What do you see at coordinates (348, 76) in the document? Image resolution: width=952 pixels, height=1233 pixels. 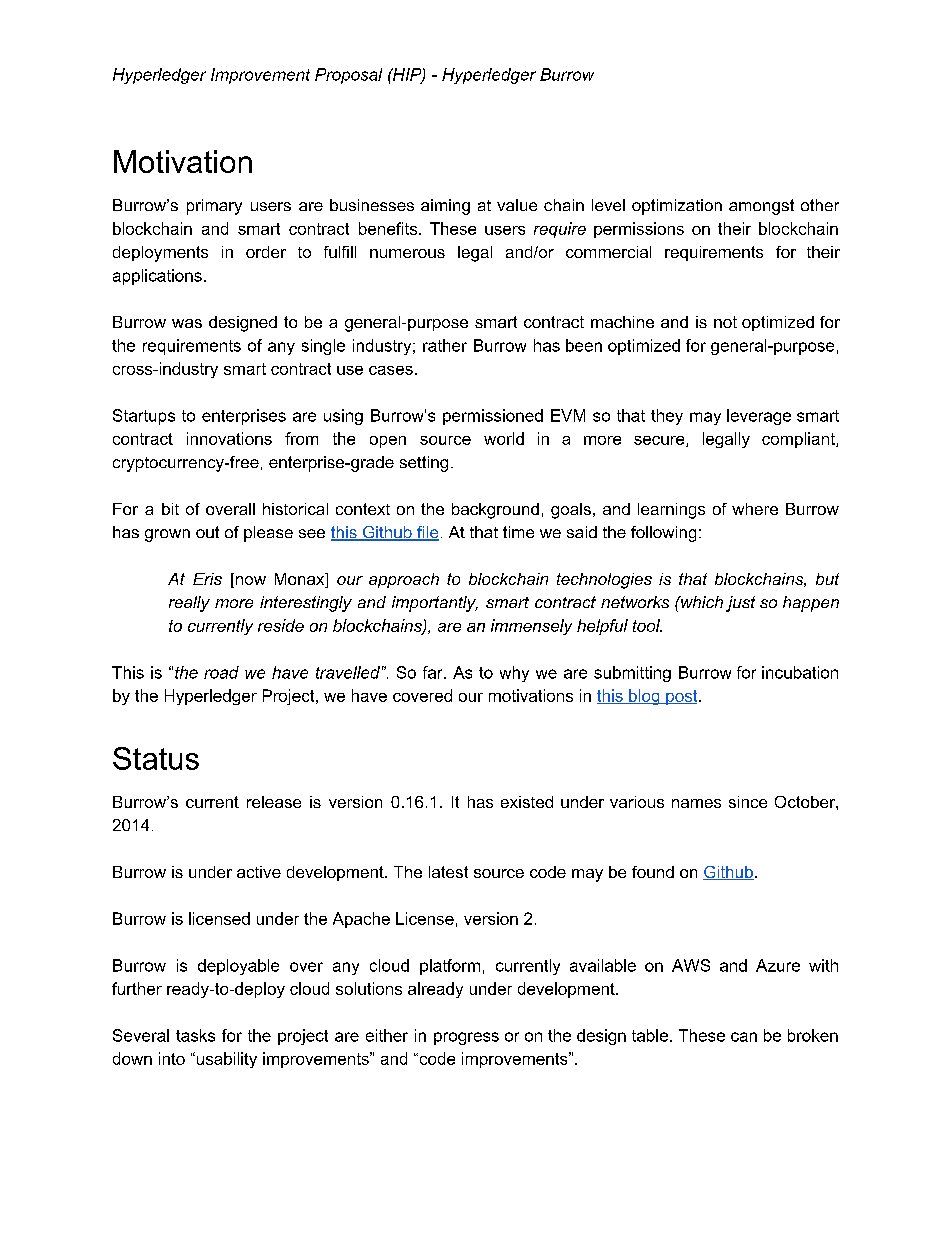 I see `Proposal` at bounding box center [348, 76].
